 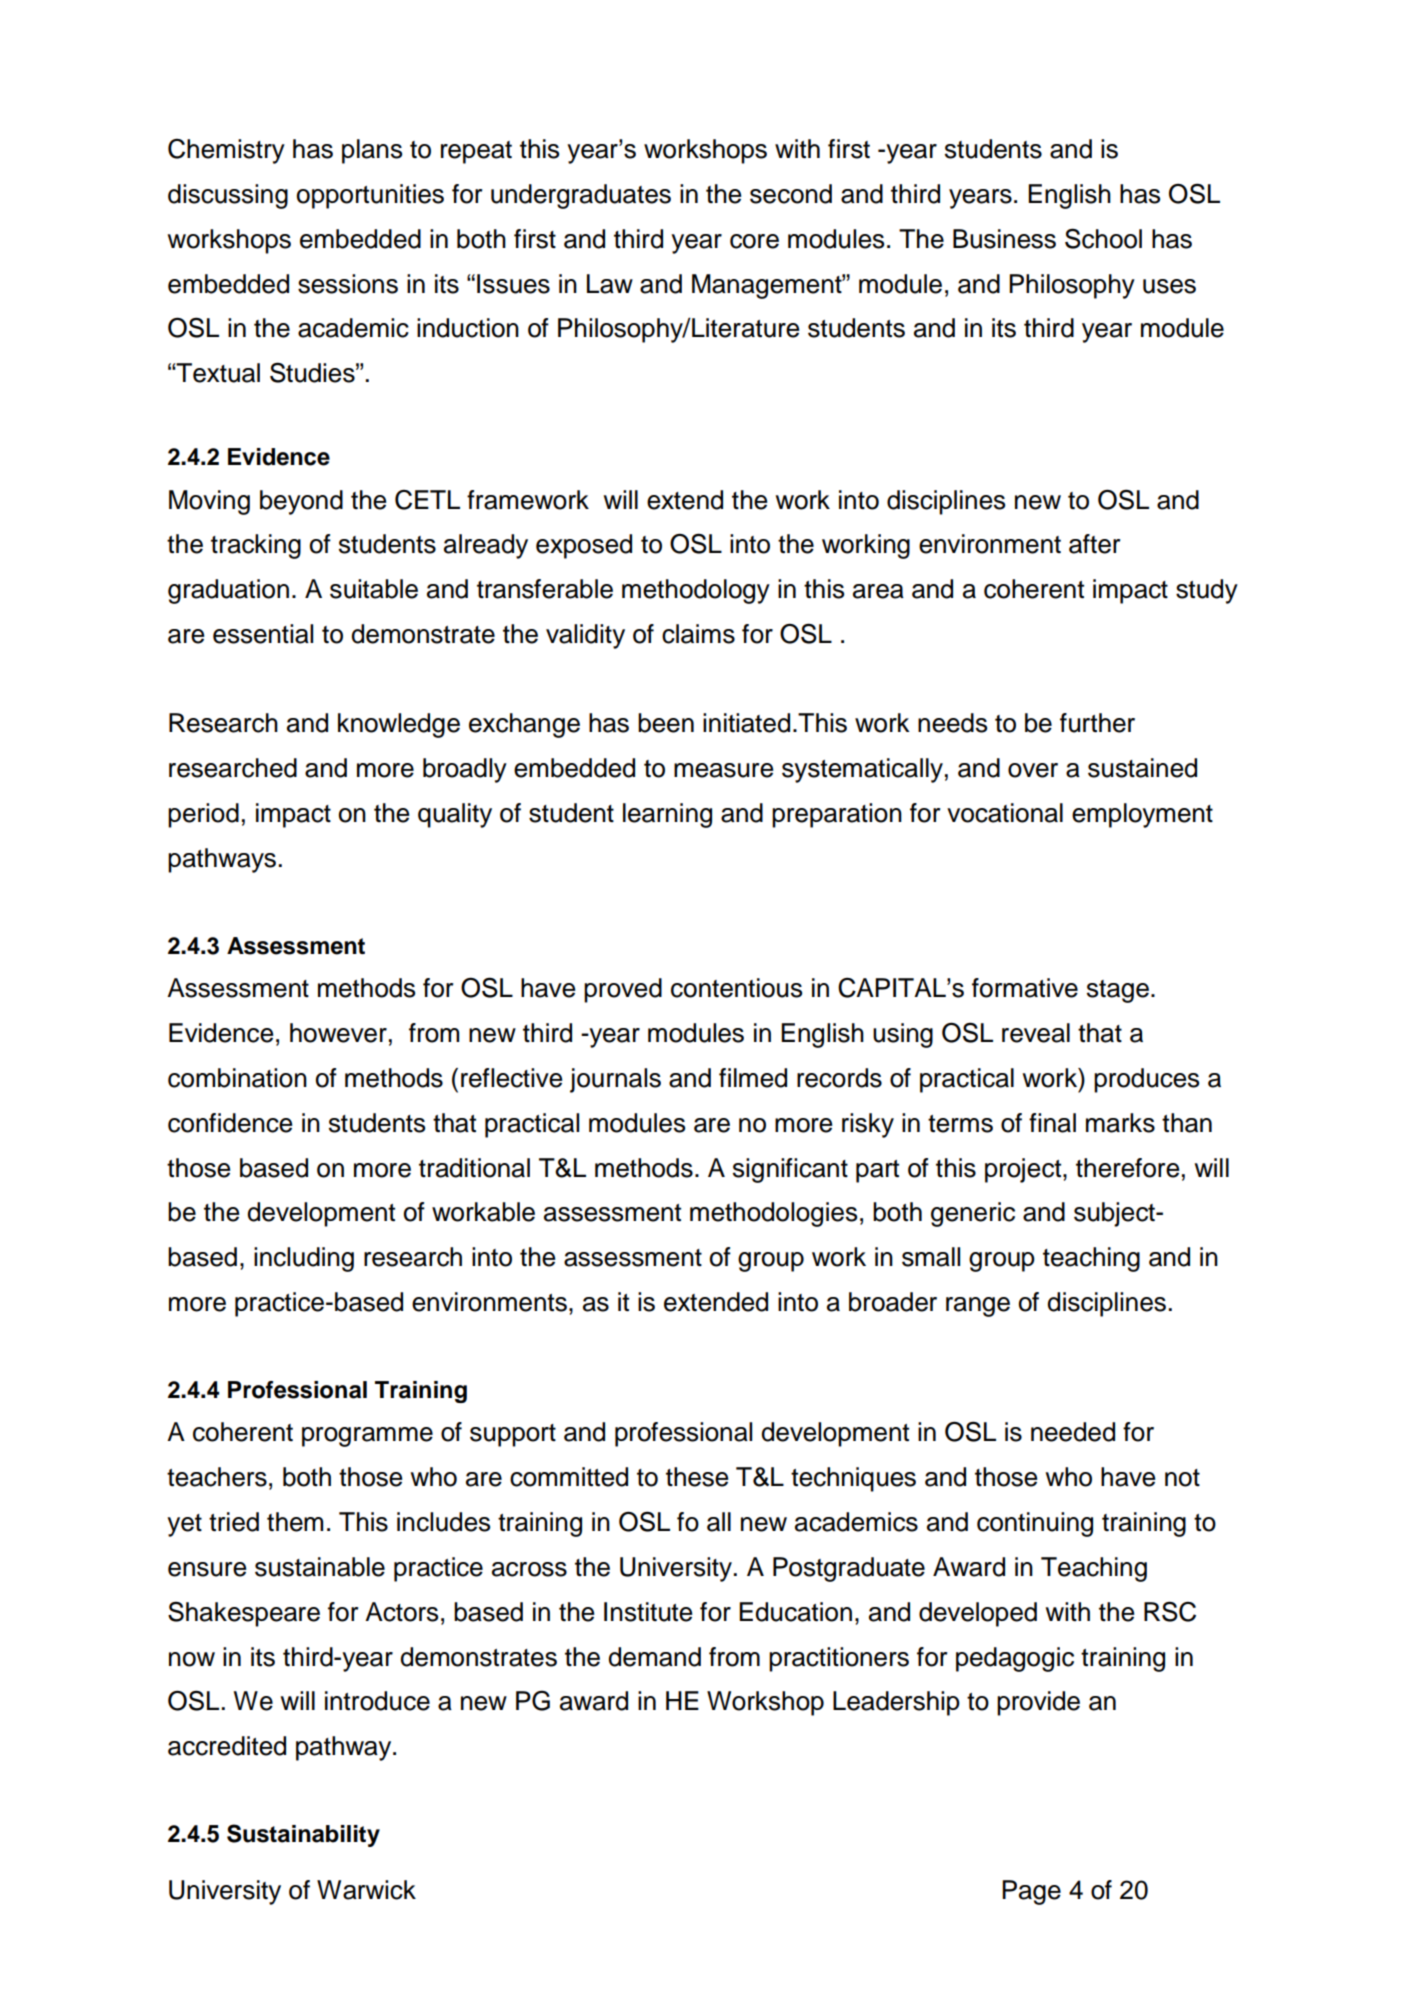 What do you see at coordinates (303, 1835) in the page?
I see `Sustainability` at bounding box center [303, 1835].
